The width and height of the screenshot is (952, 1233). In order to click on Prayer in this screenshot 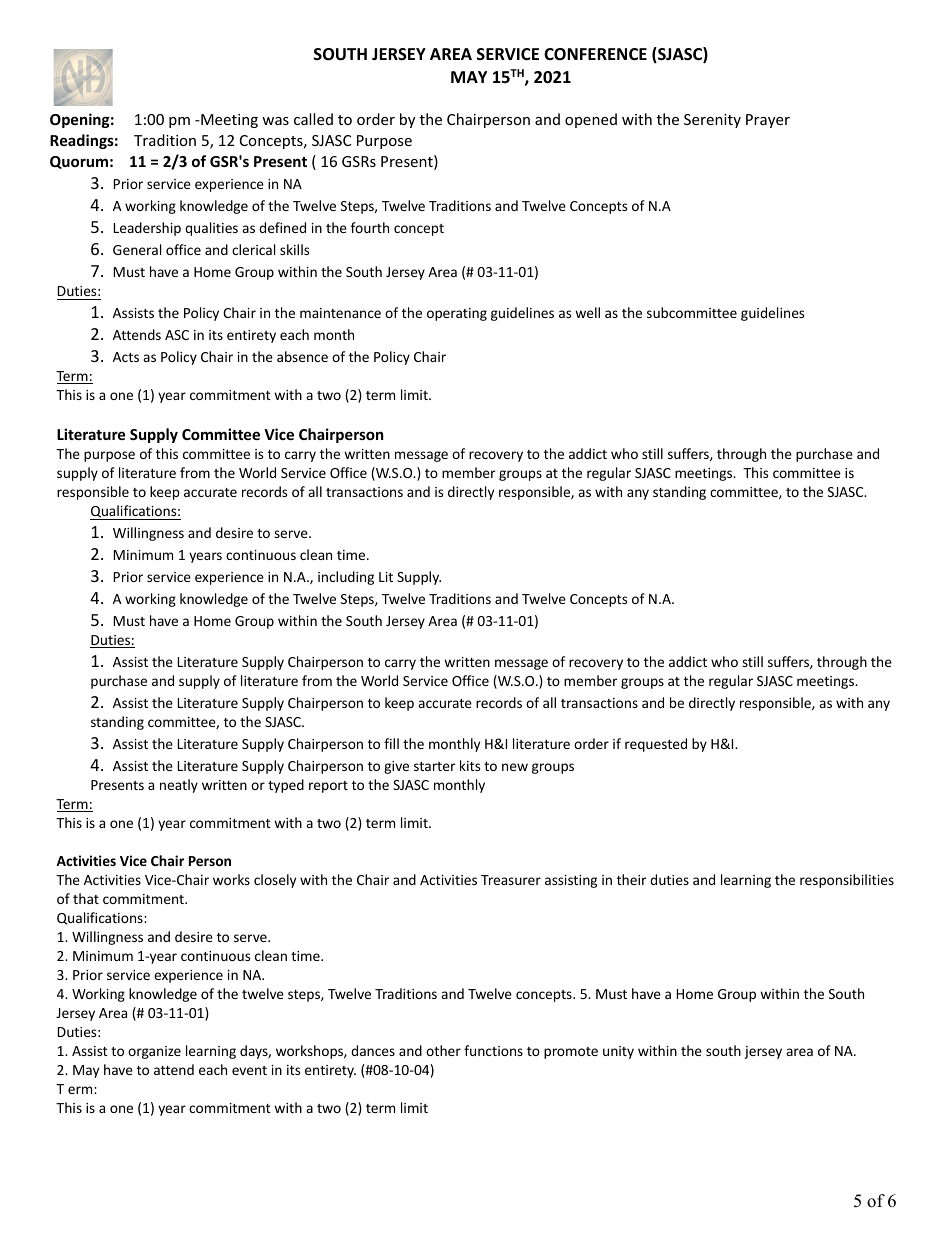, I will do `click(768, 121)`.
